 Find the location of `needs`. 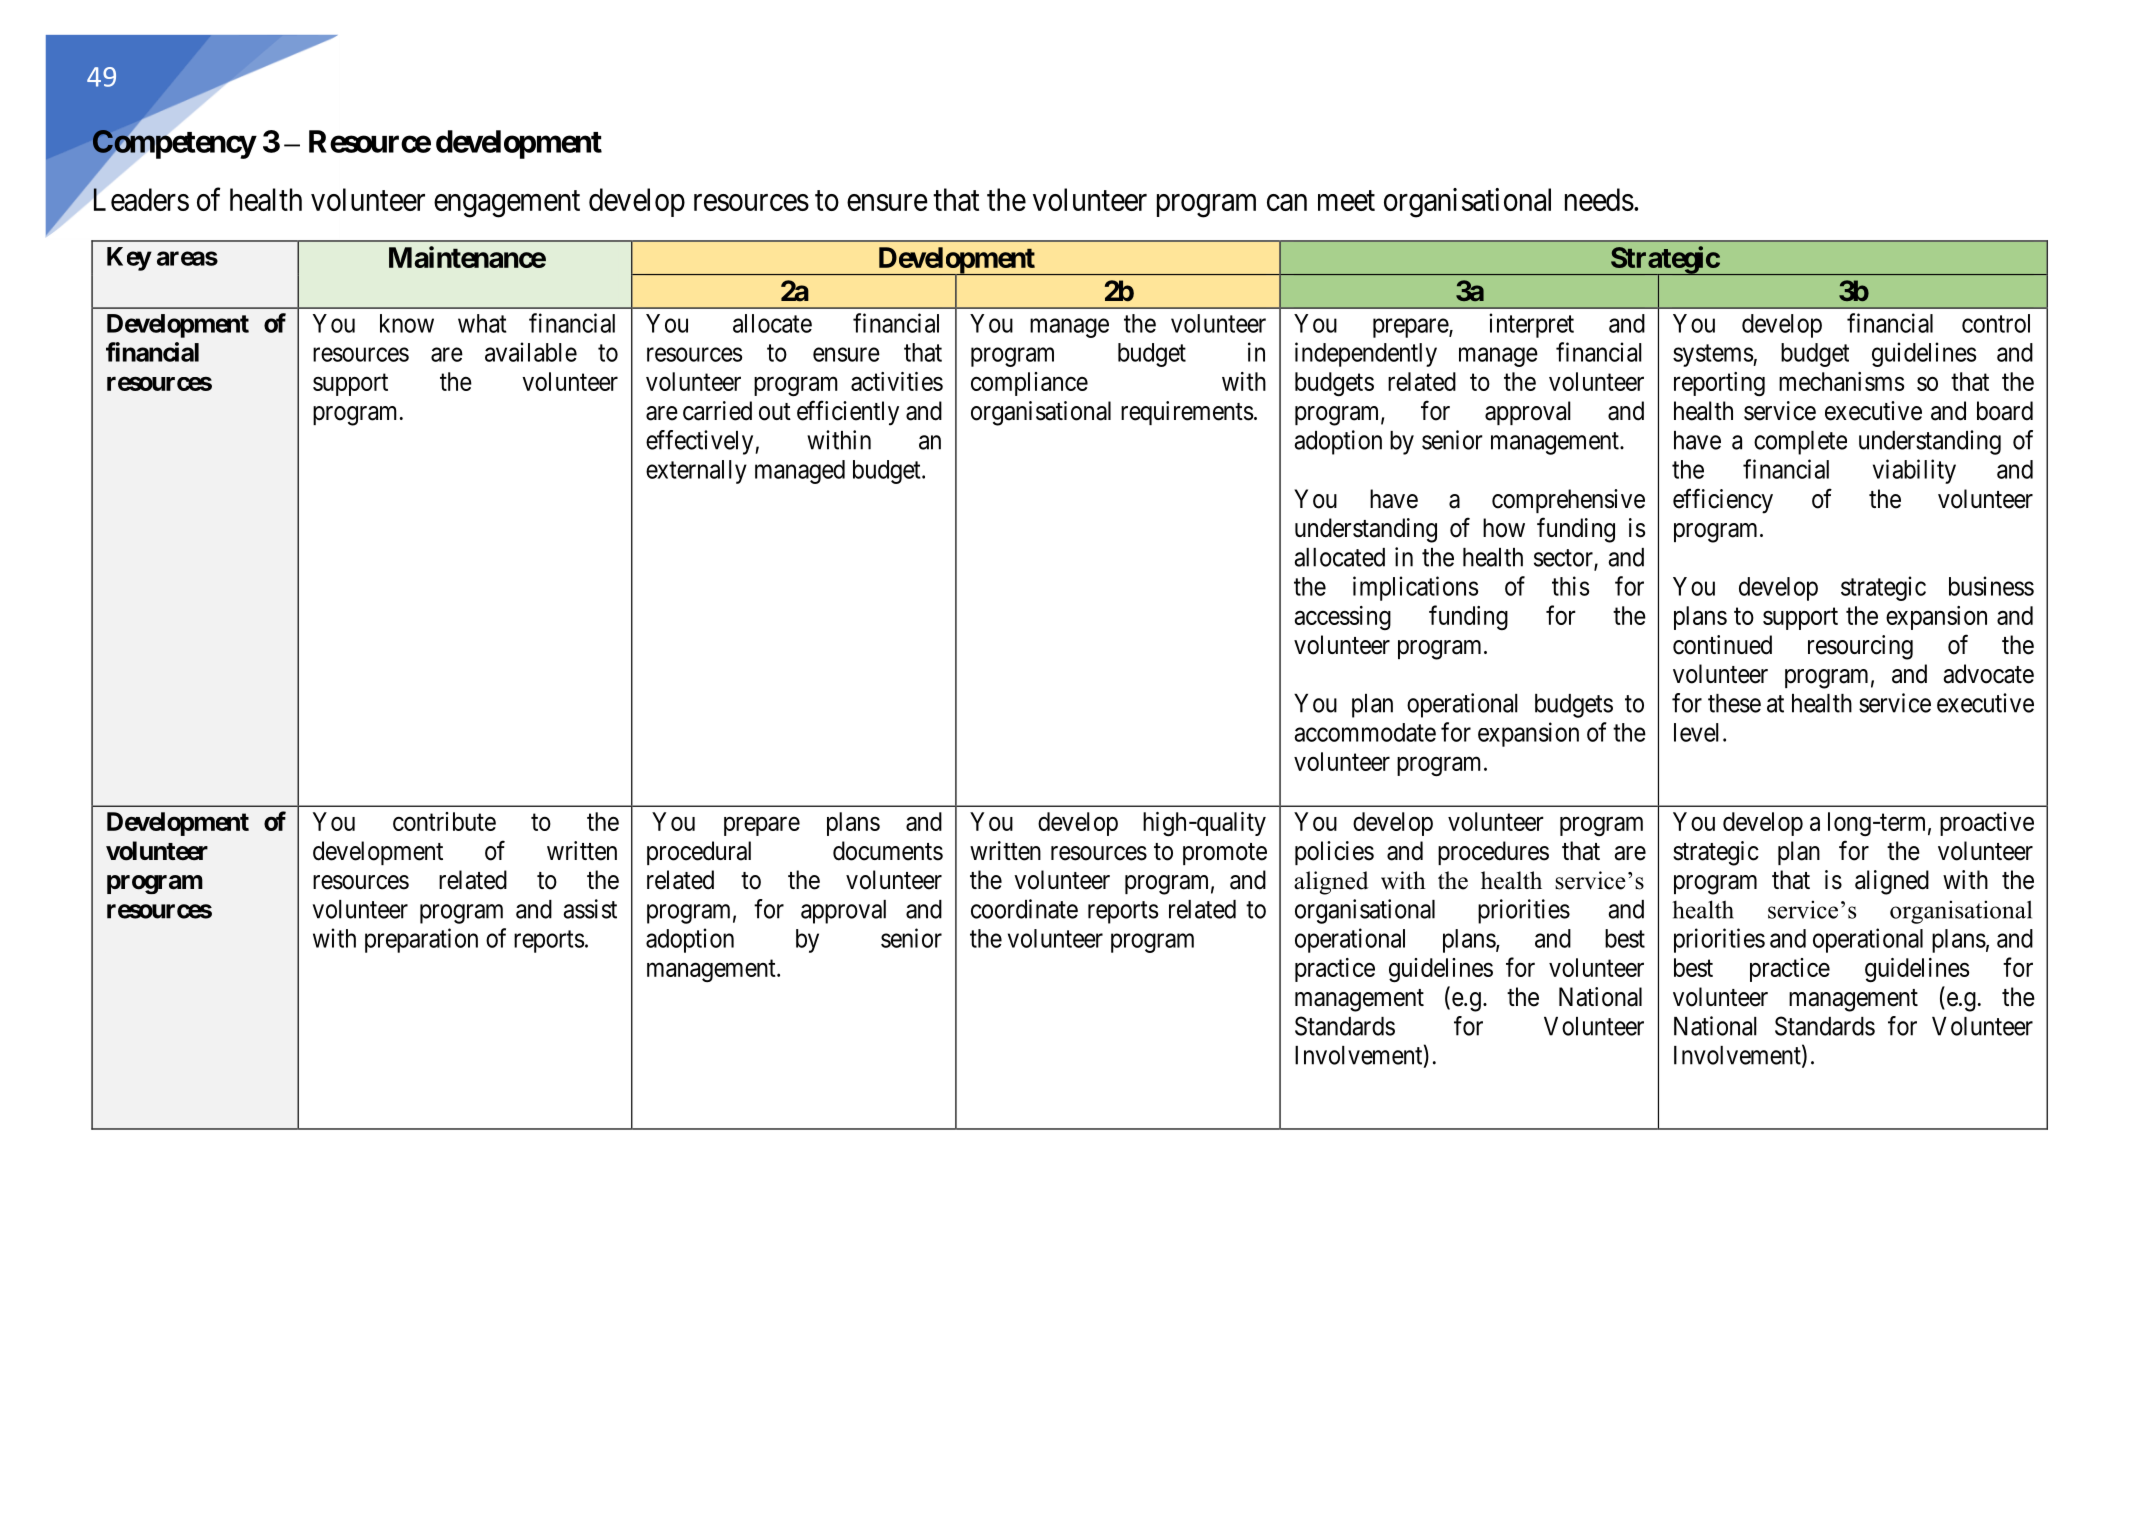

needs is located at coordinates (1599, 199).
